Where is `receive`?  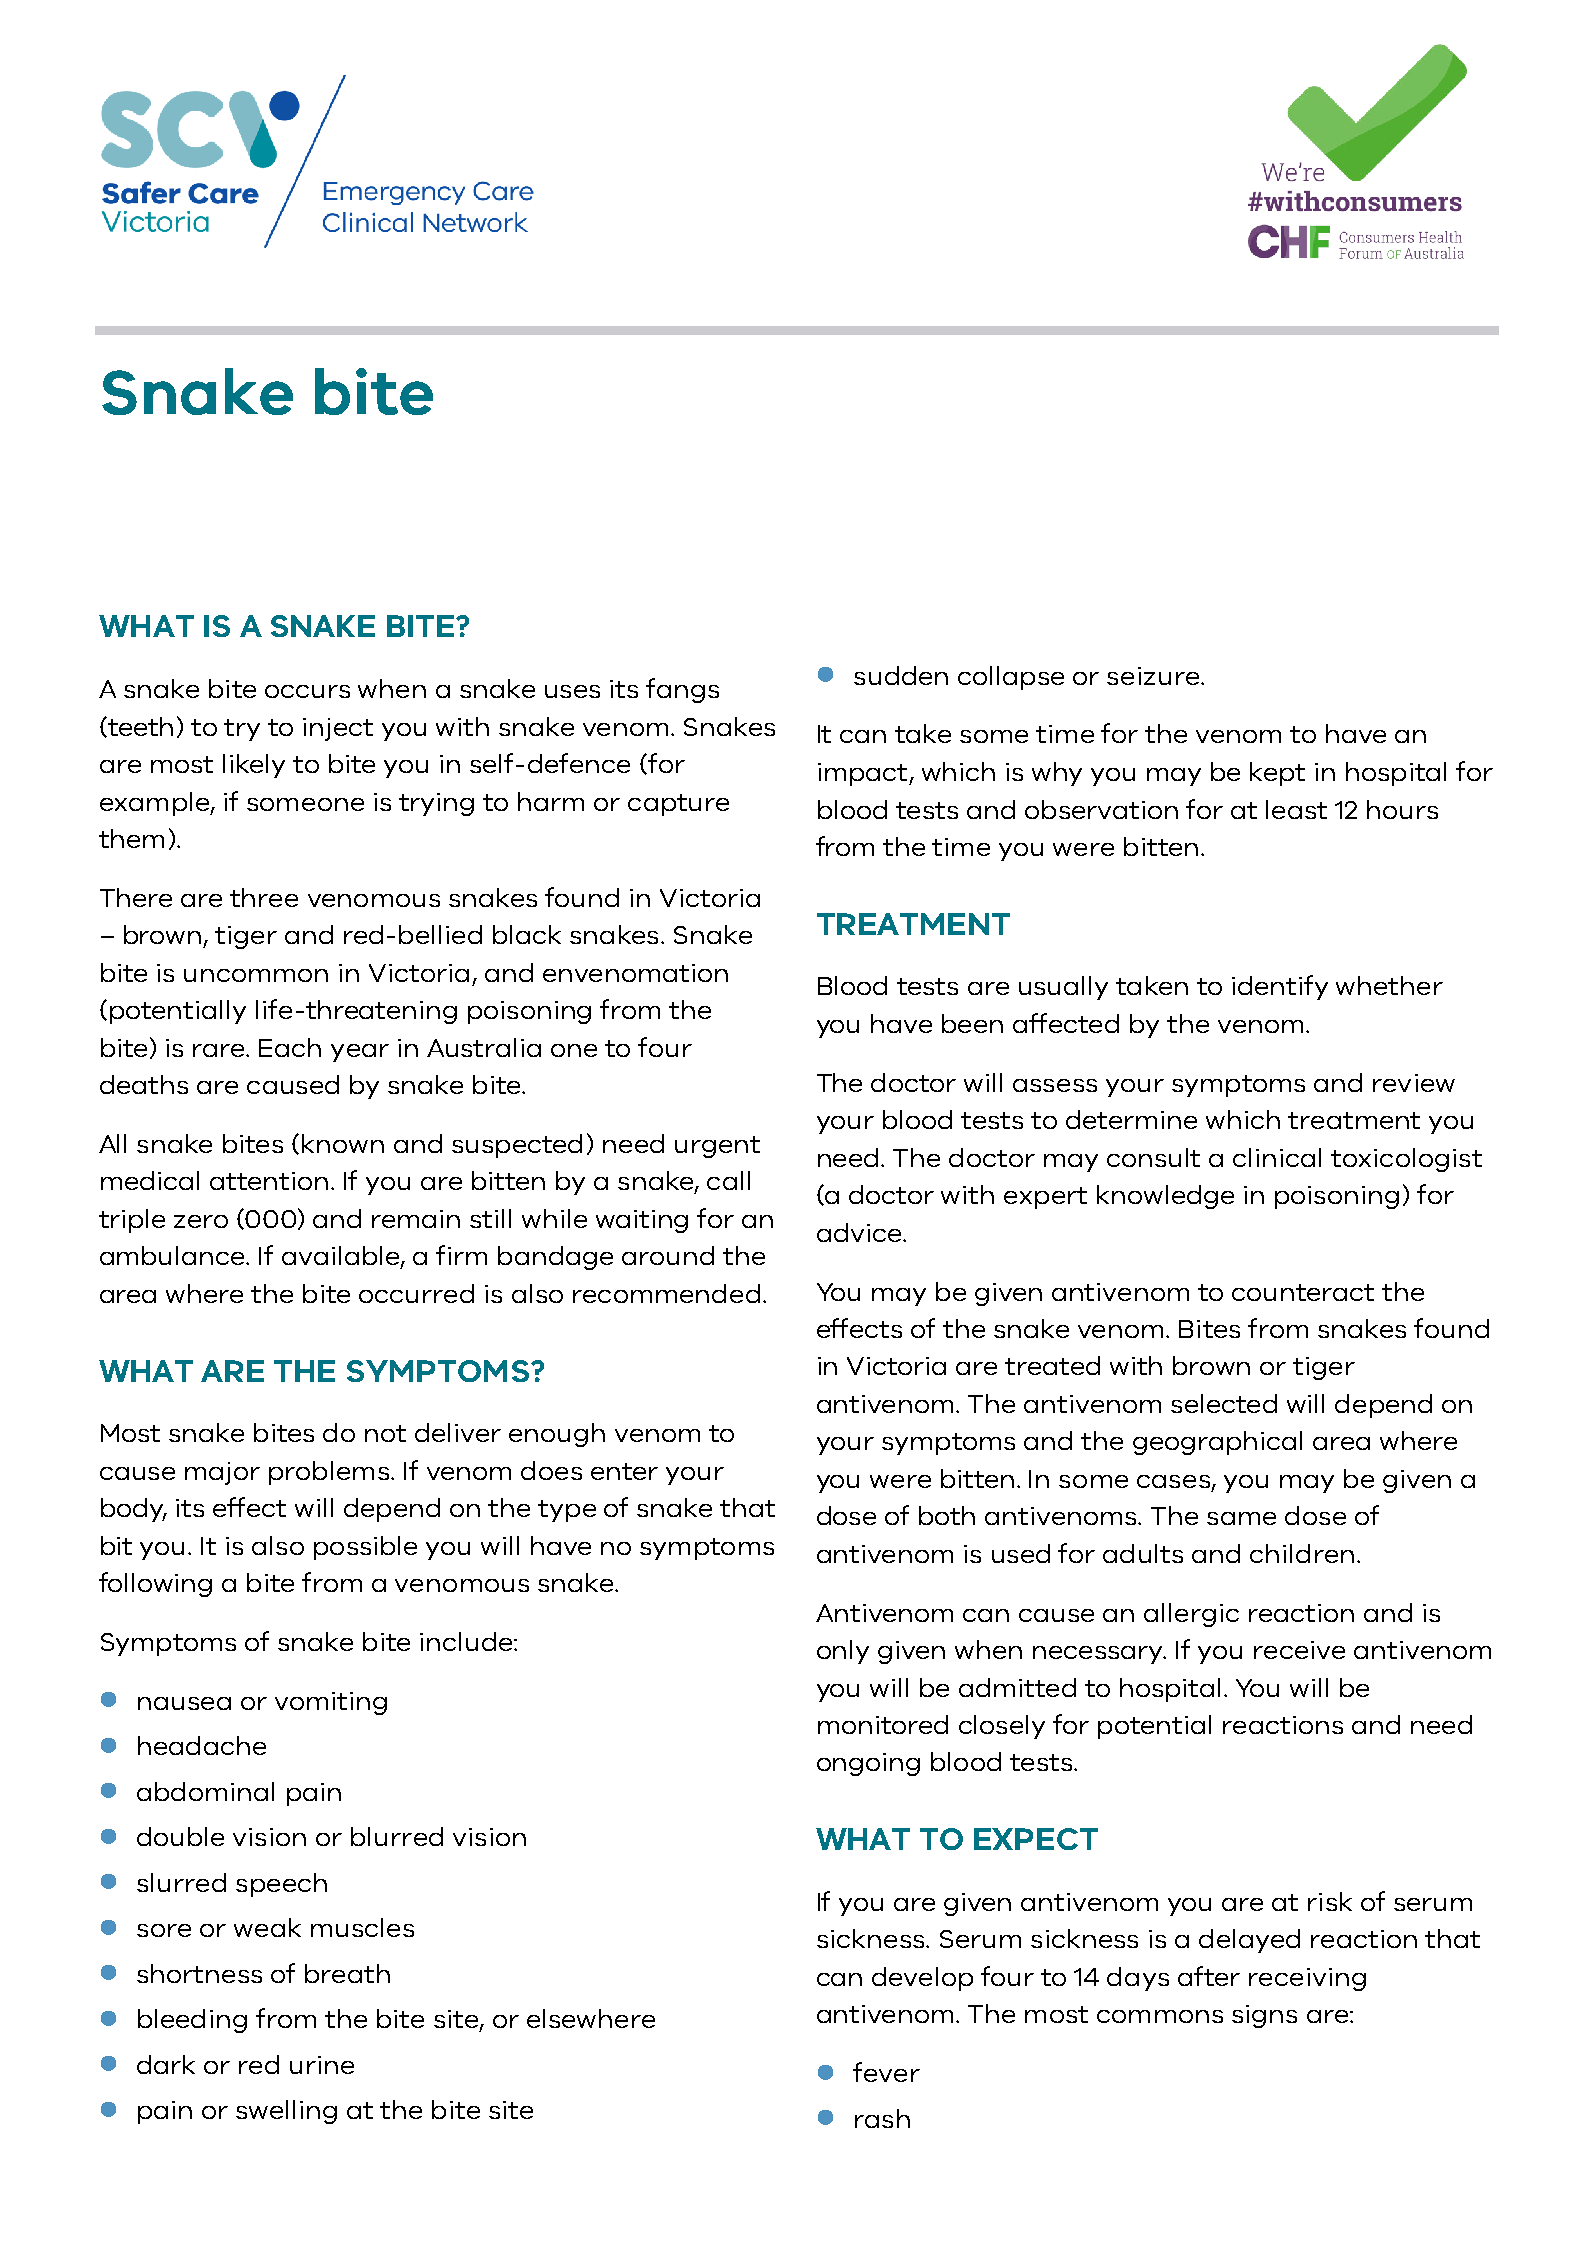
receive is located at coordinates (1299, 1650).
